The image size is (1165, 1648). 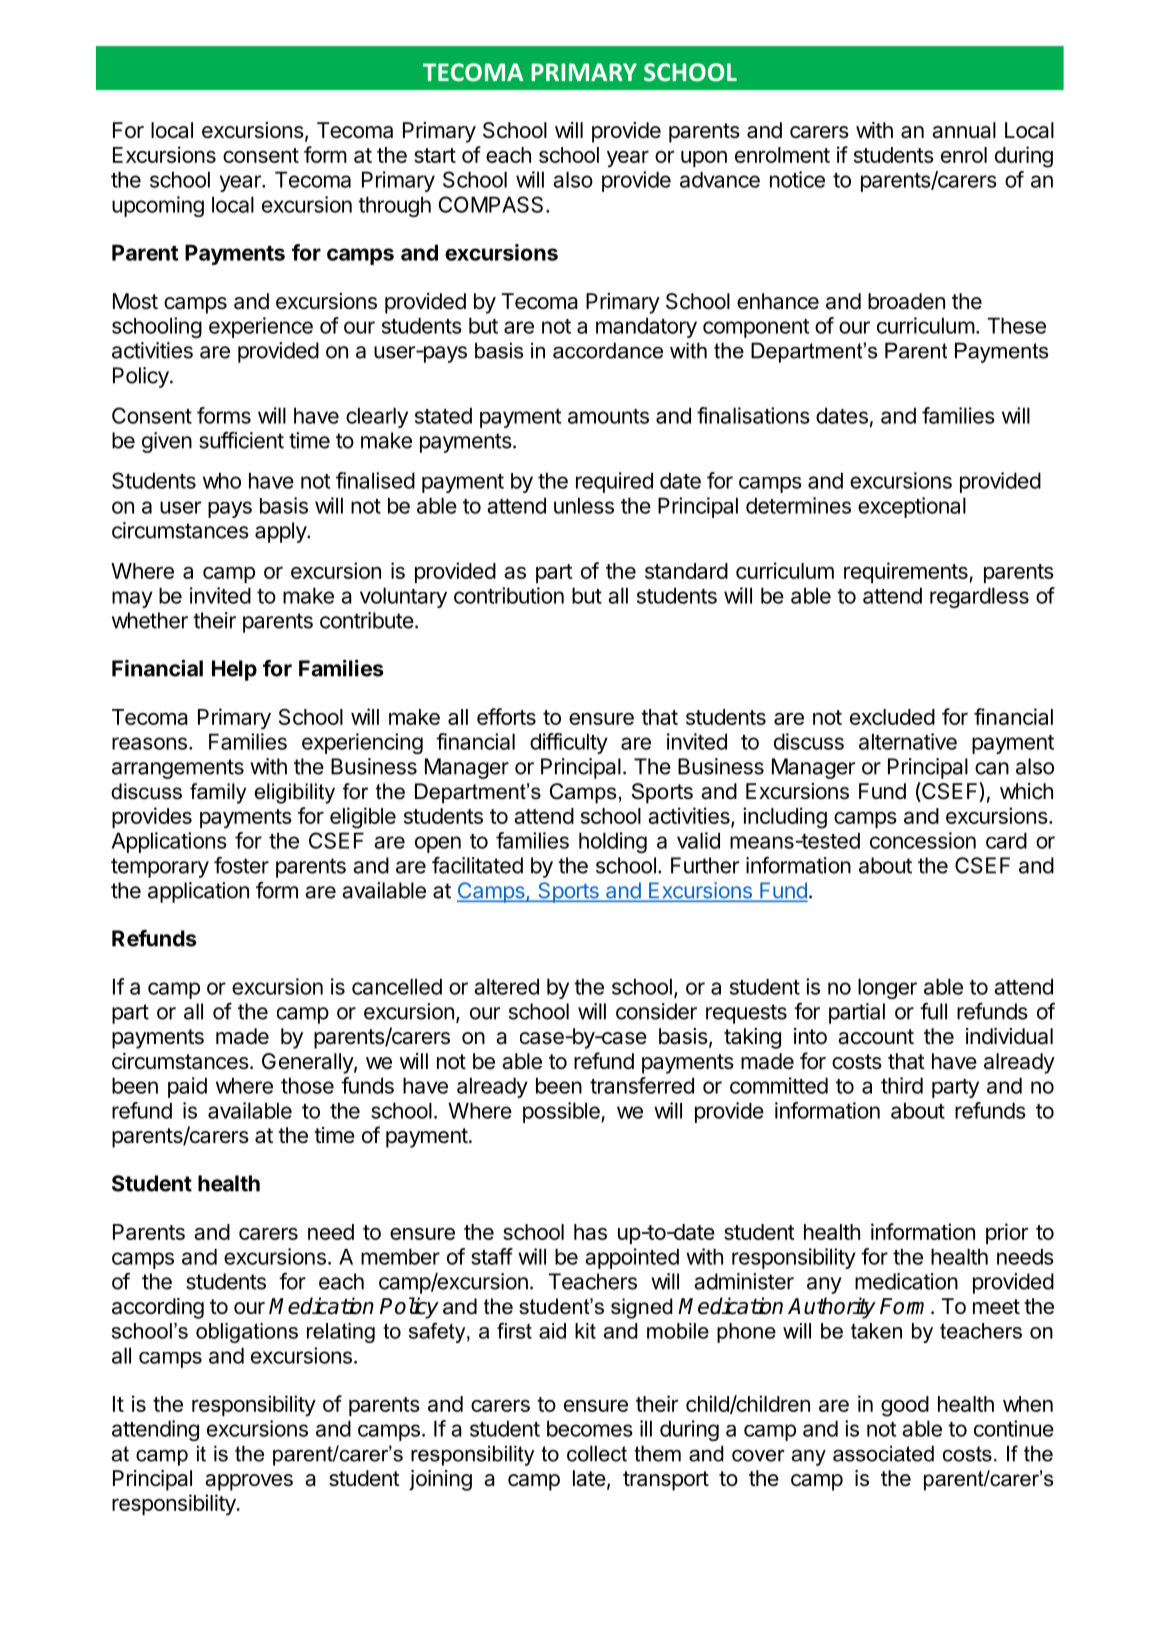 What do you see at coordinates (704, 159) in the screenshot?
I see `upon` at bounding box center [704, 159].
